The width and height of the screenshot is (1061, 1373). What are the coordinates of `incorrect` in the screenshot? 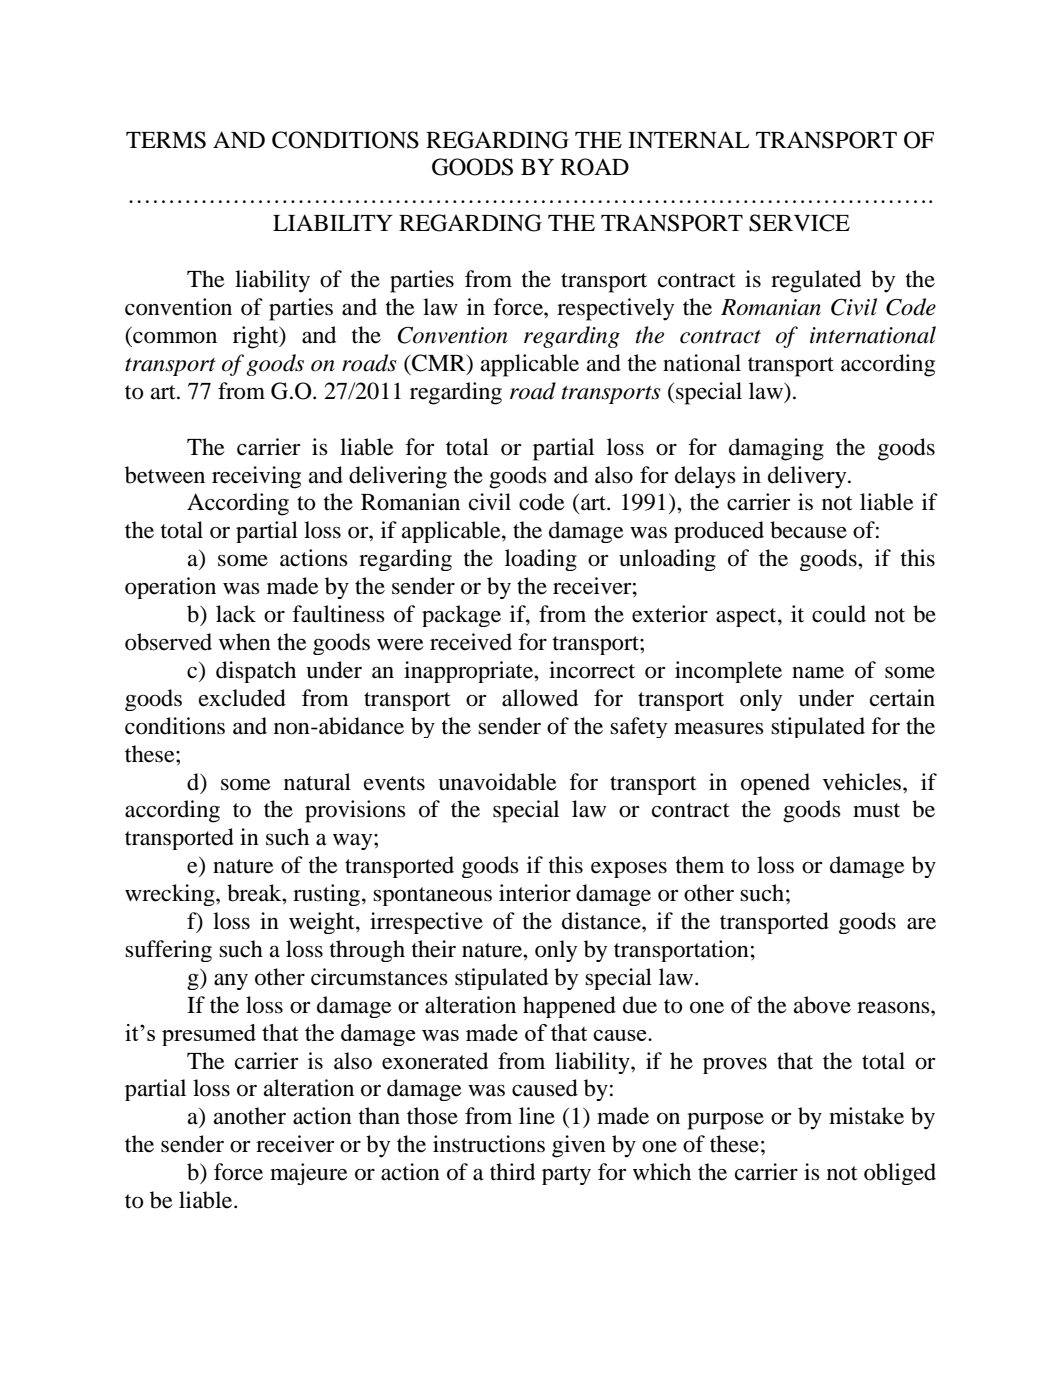 It's located at (592, 670).
